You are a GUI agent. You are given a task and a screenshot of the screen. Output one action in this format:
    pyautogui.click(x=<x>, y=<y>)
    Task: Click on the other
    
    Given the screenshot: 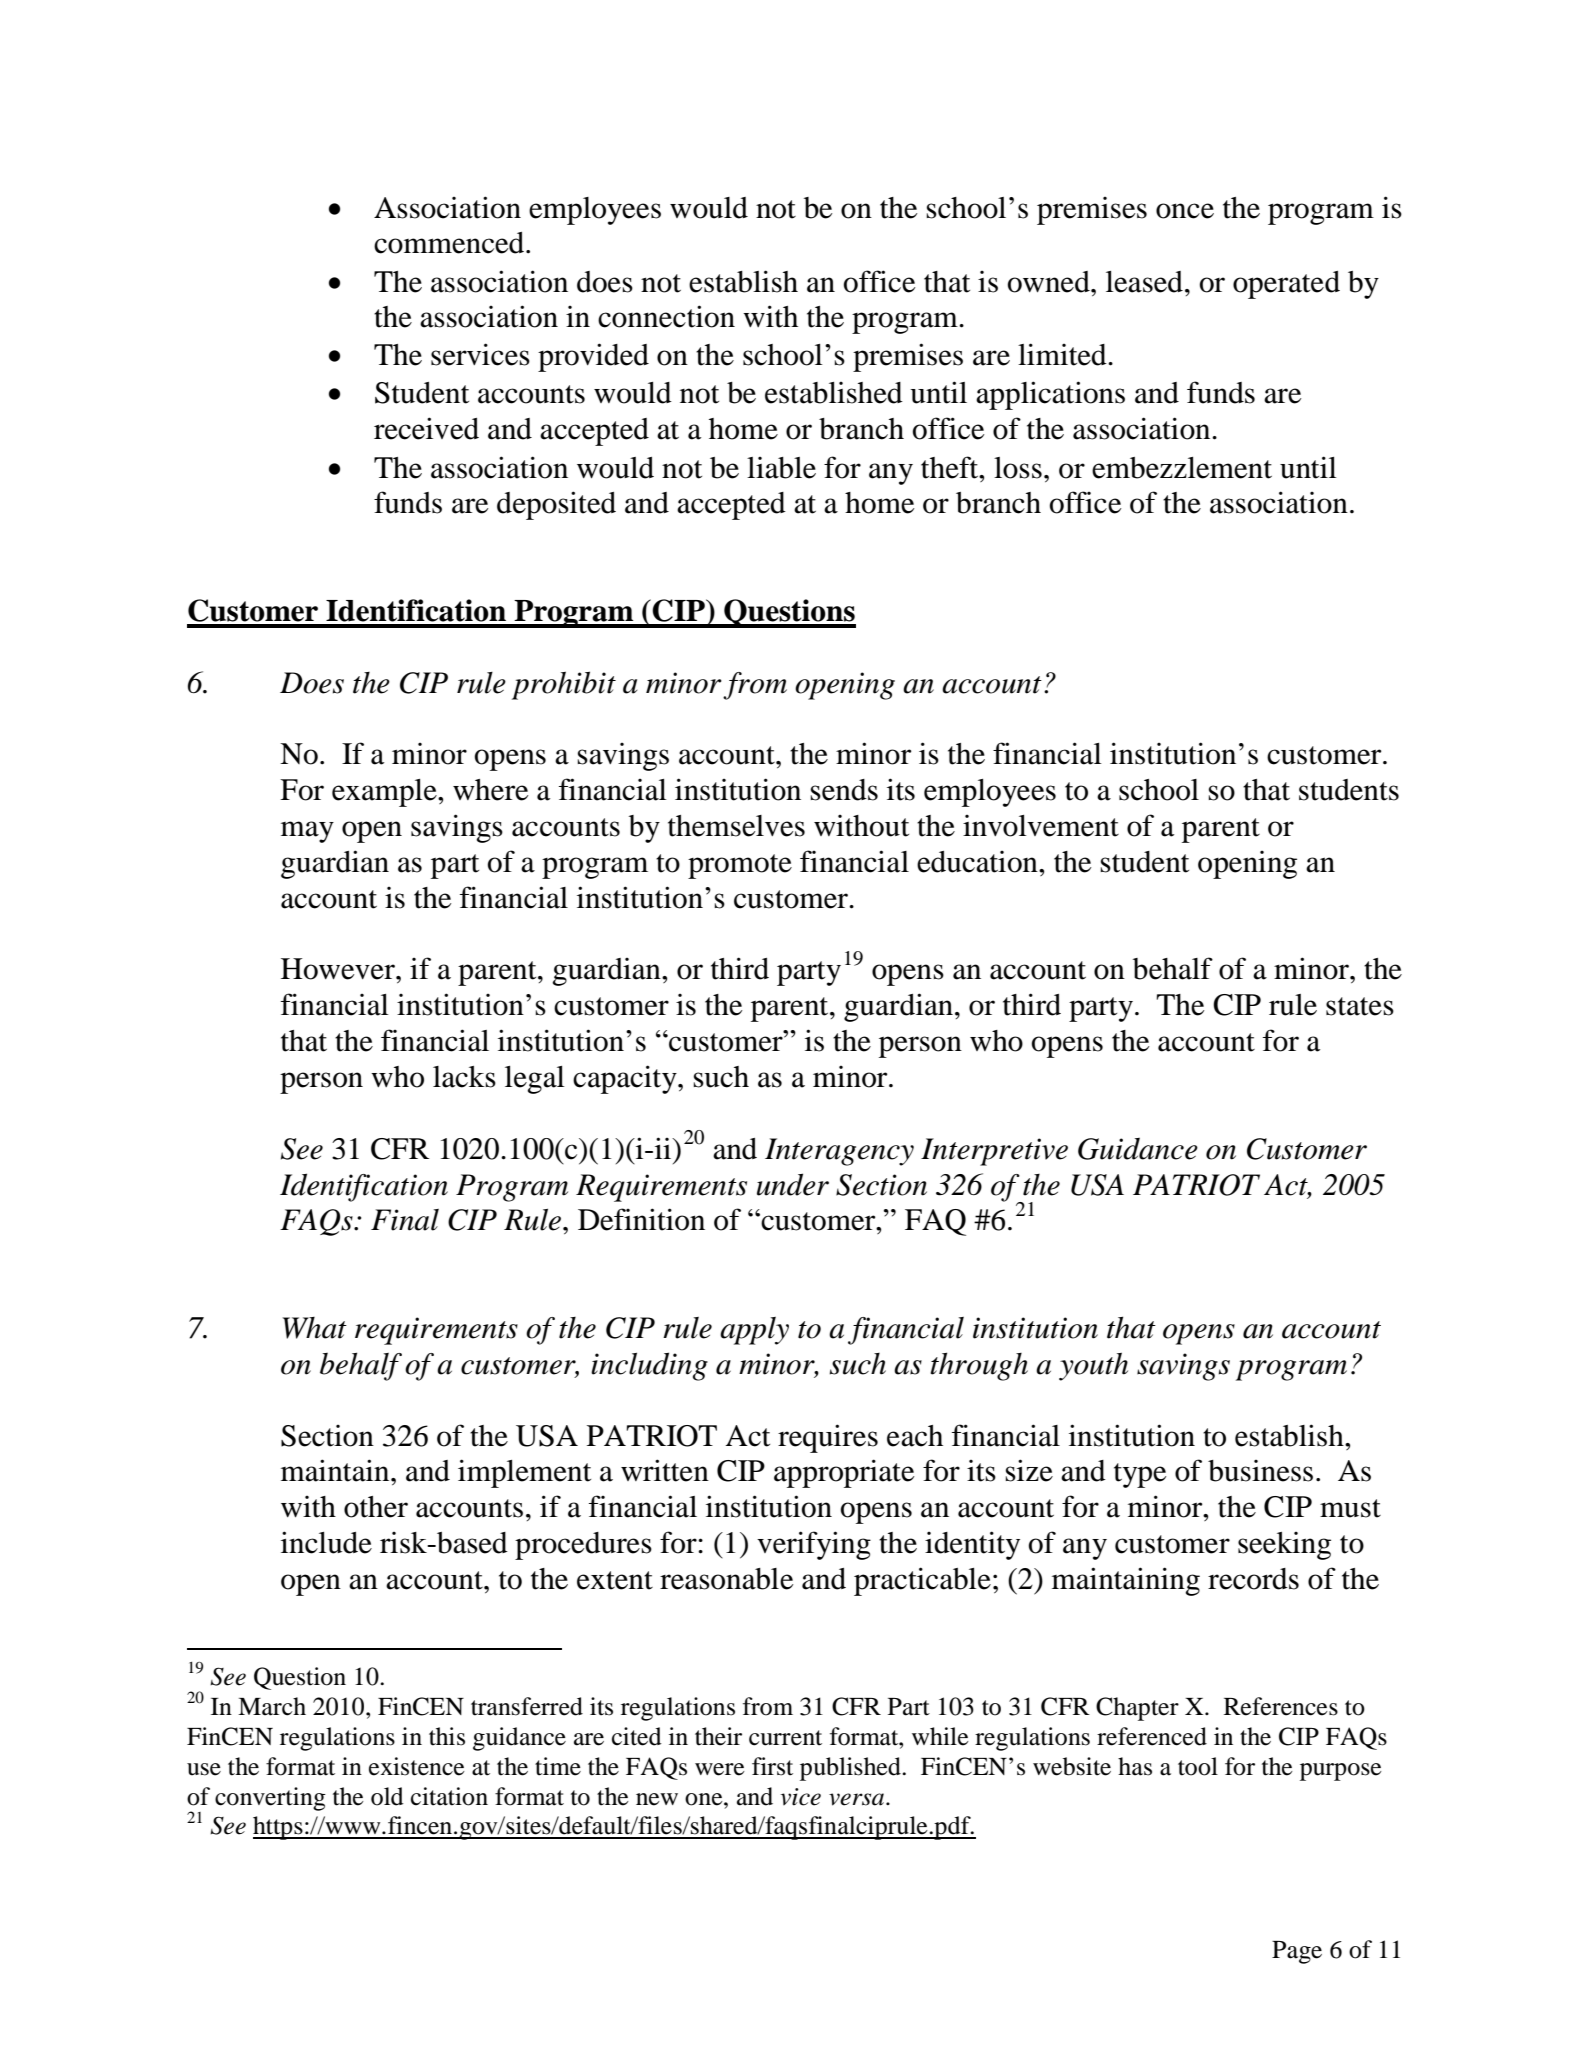 What is the action you would take?
    pyautogui.click(x=376, y=1507)
